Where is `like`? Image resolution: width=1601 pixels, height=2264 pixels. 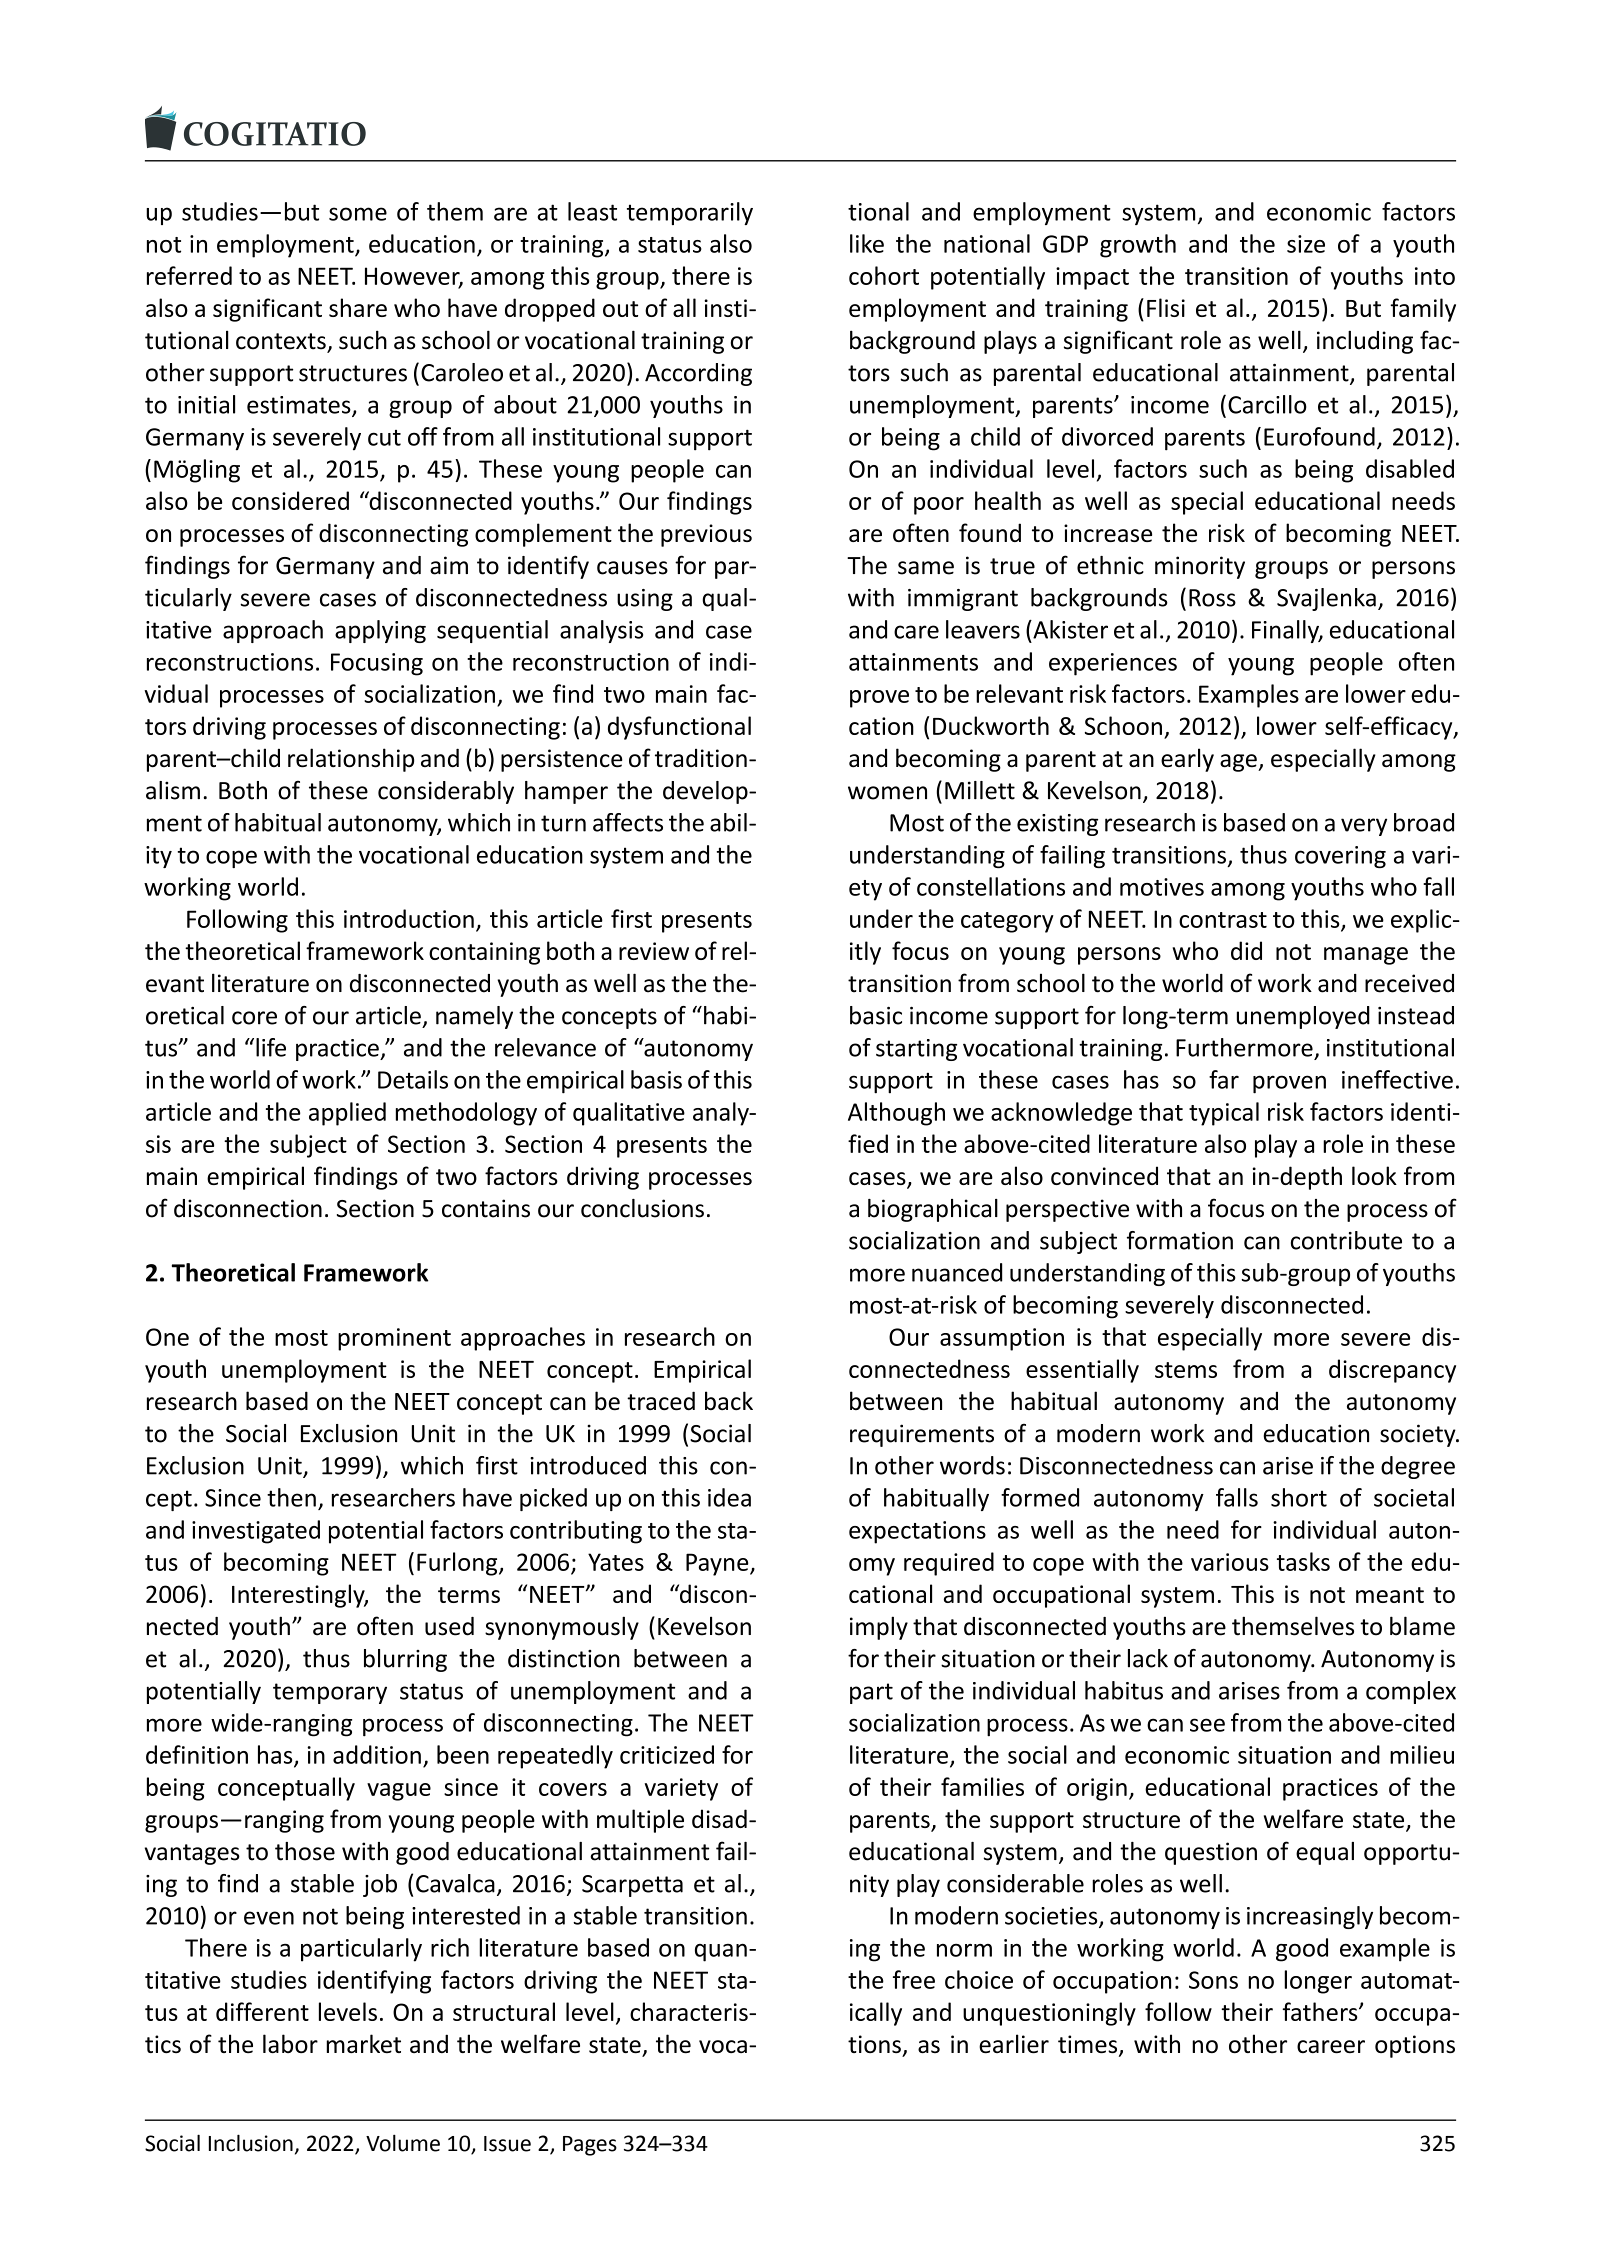 like is located at coordinates (867, 243).
